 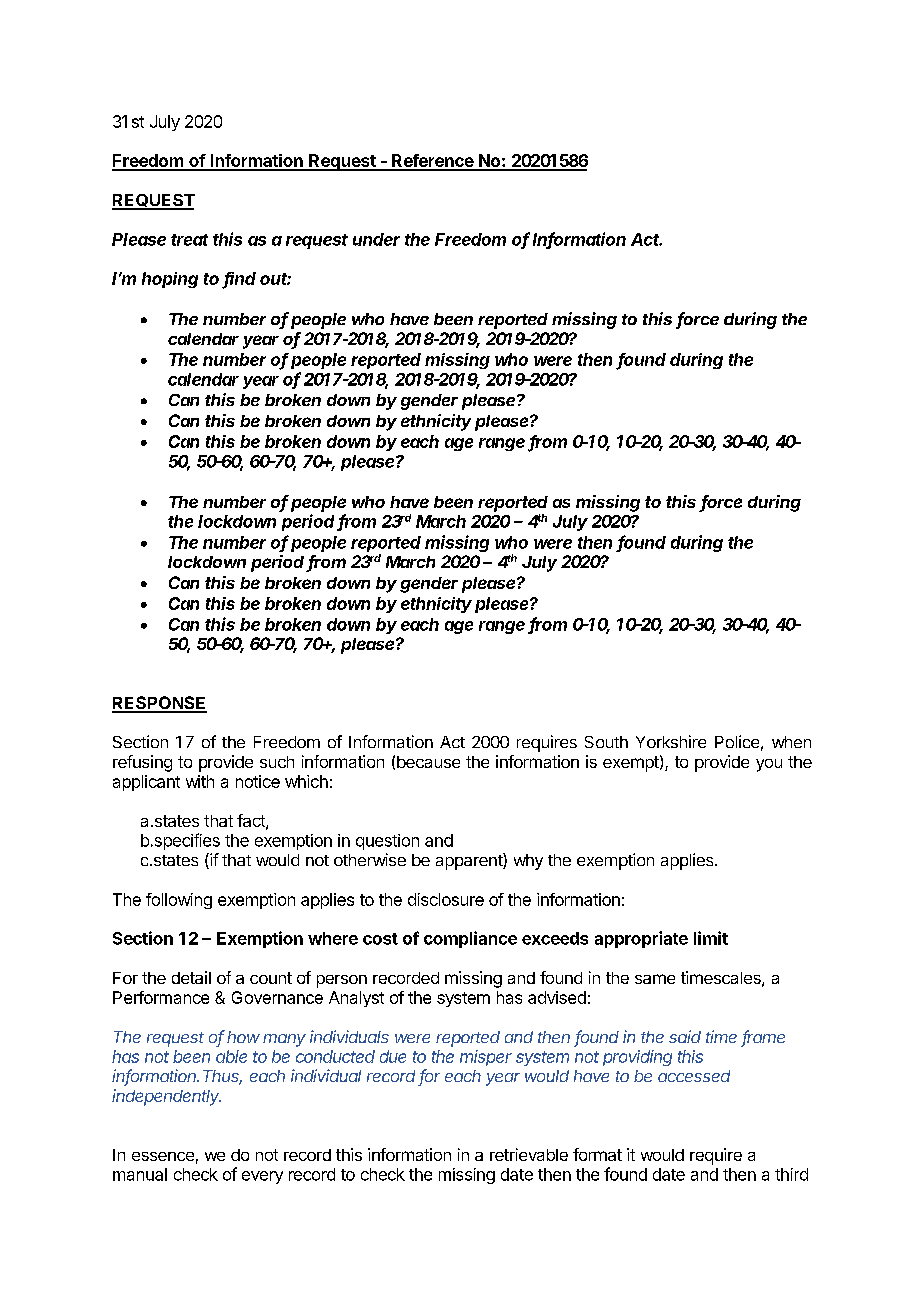 I want to click on treat, so click(x=189, y=240).
